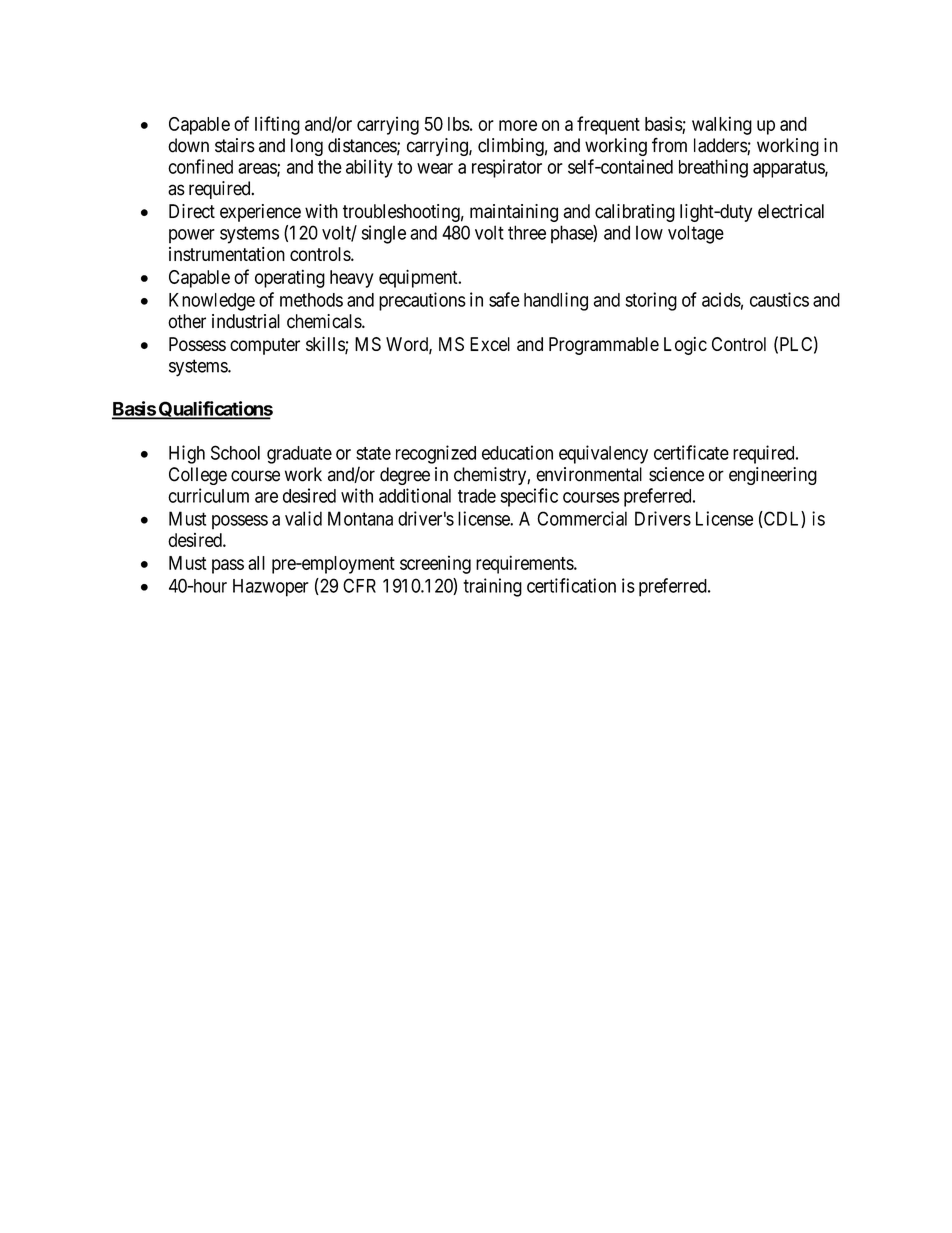  Describe the element at coordinates (256, 563) in the page. I see `all` at that location.
